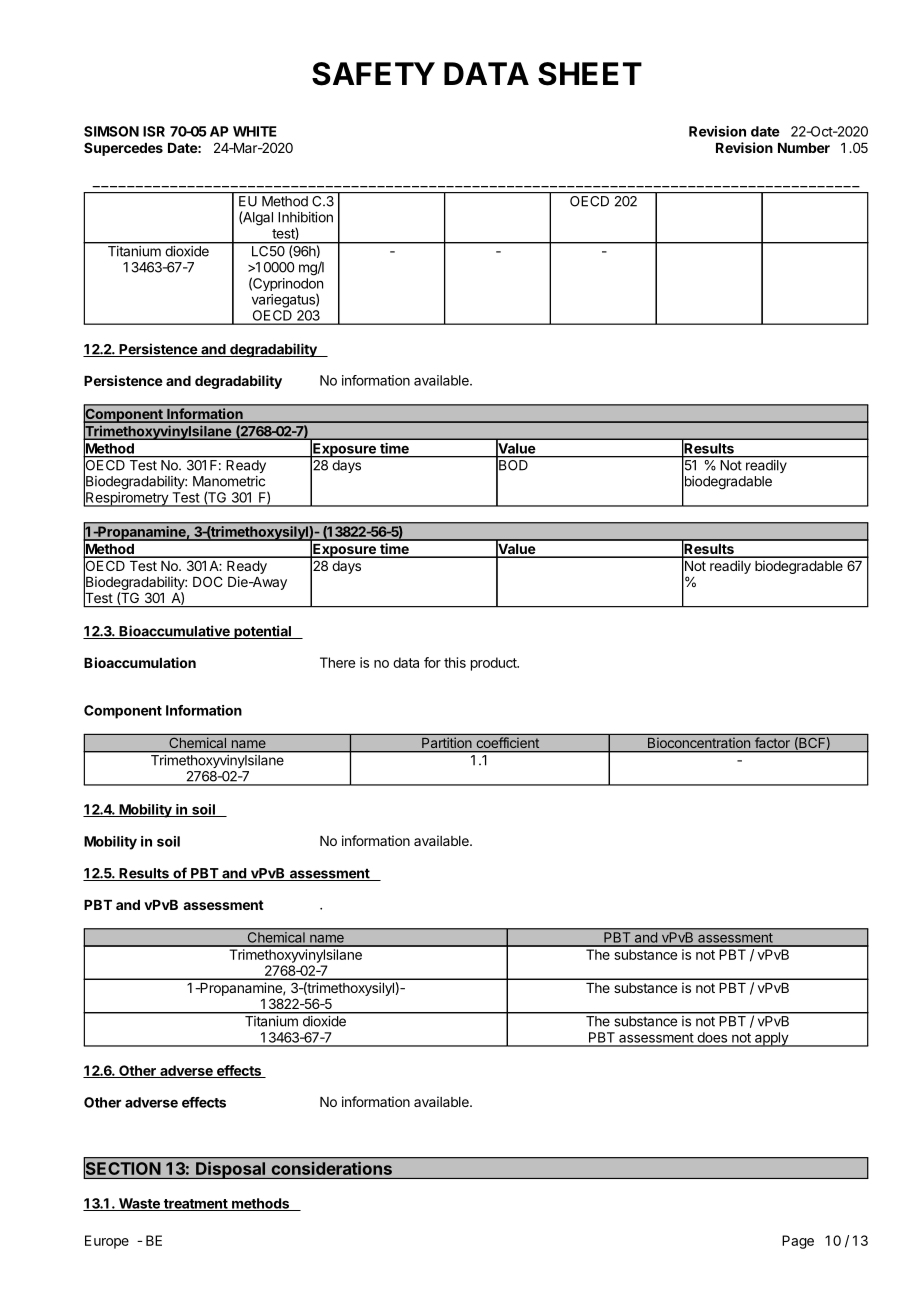 Image resolution: width=924 pixels, height=1308 pixels. What do you see at coordinates (495, 664) in the screenshot?
I see `product` at bounding box center [495, 664].
